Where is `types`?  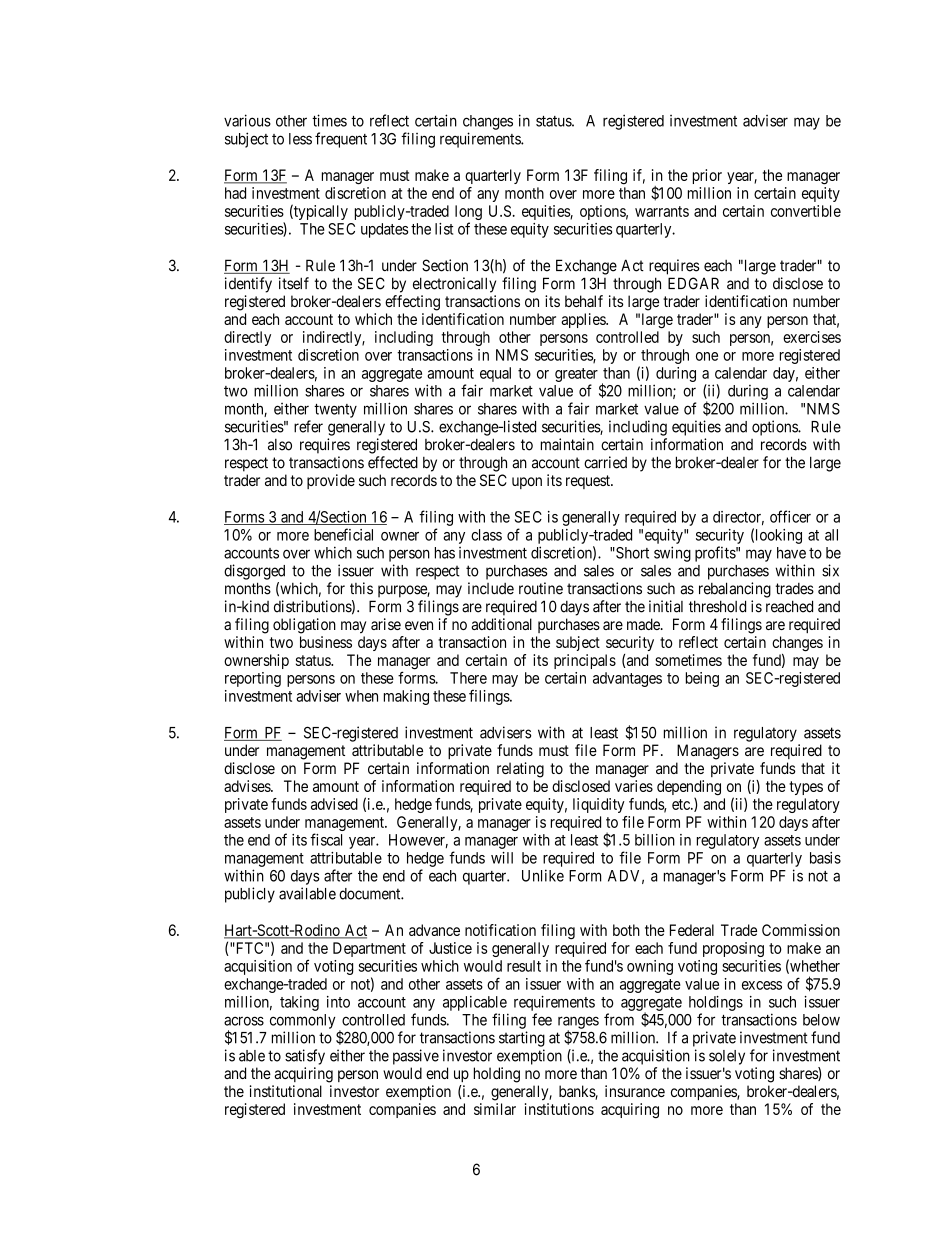 types is located at coordinates (806, 788).
